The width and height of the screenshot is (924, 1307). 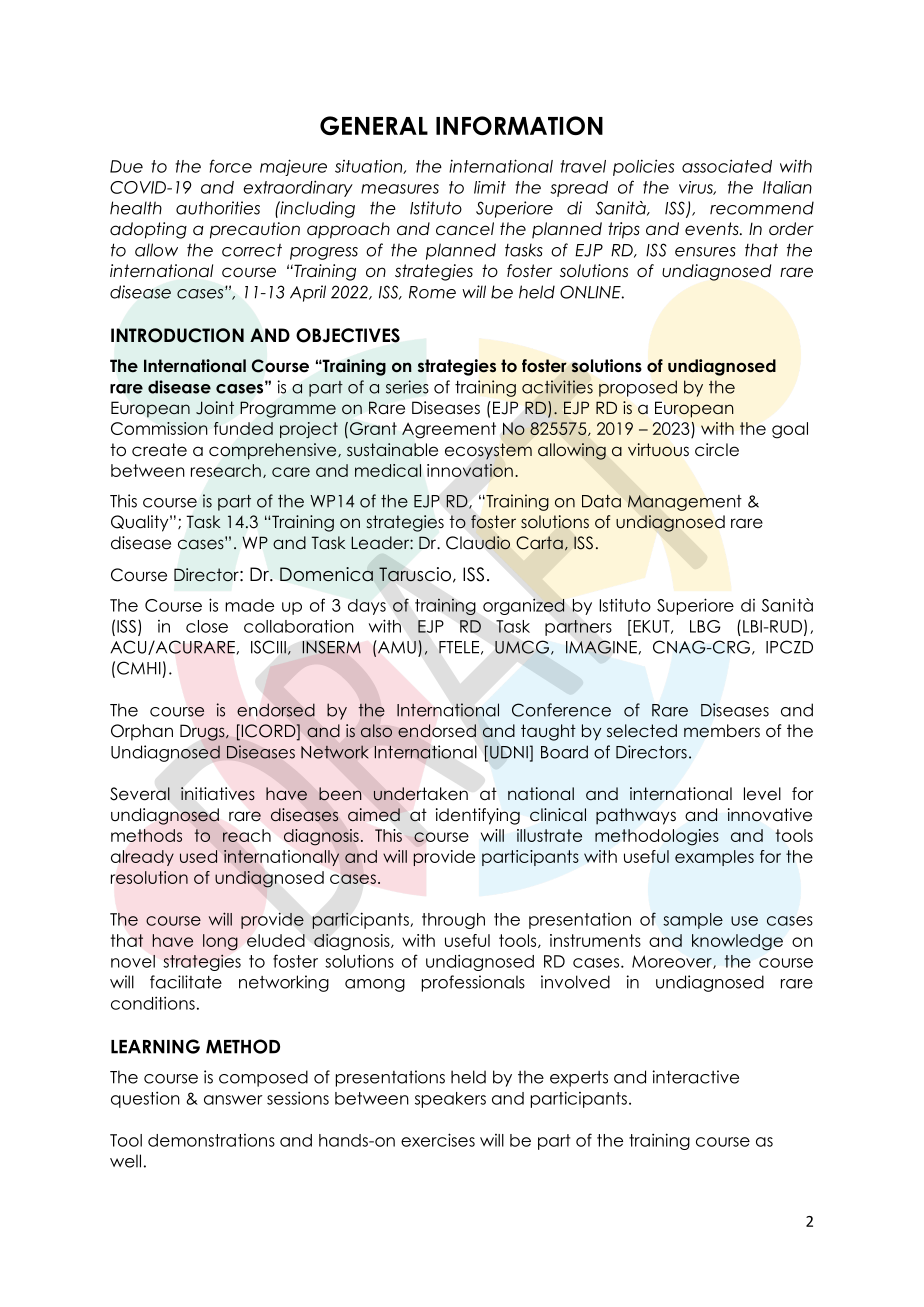 What do you see at coordinates (524, 606) in the screenshot?
I see `organized` at bounding box center [524, 606].
